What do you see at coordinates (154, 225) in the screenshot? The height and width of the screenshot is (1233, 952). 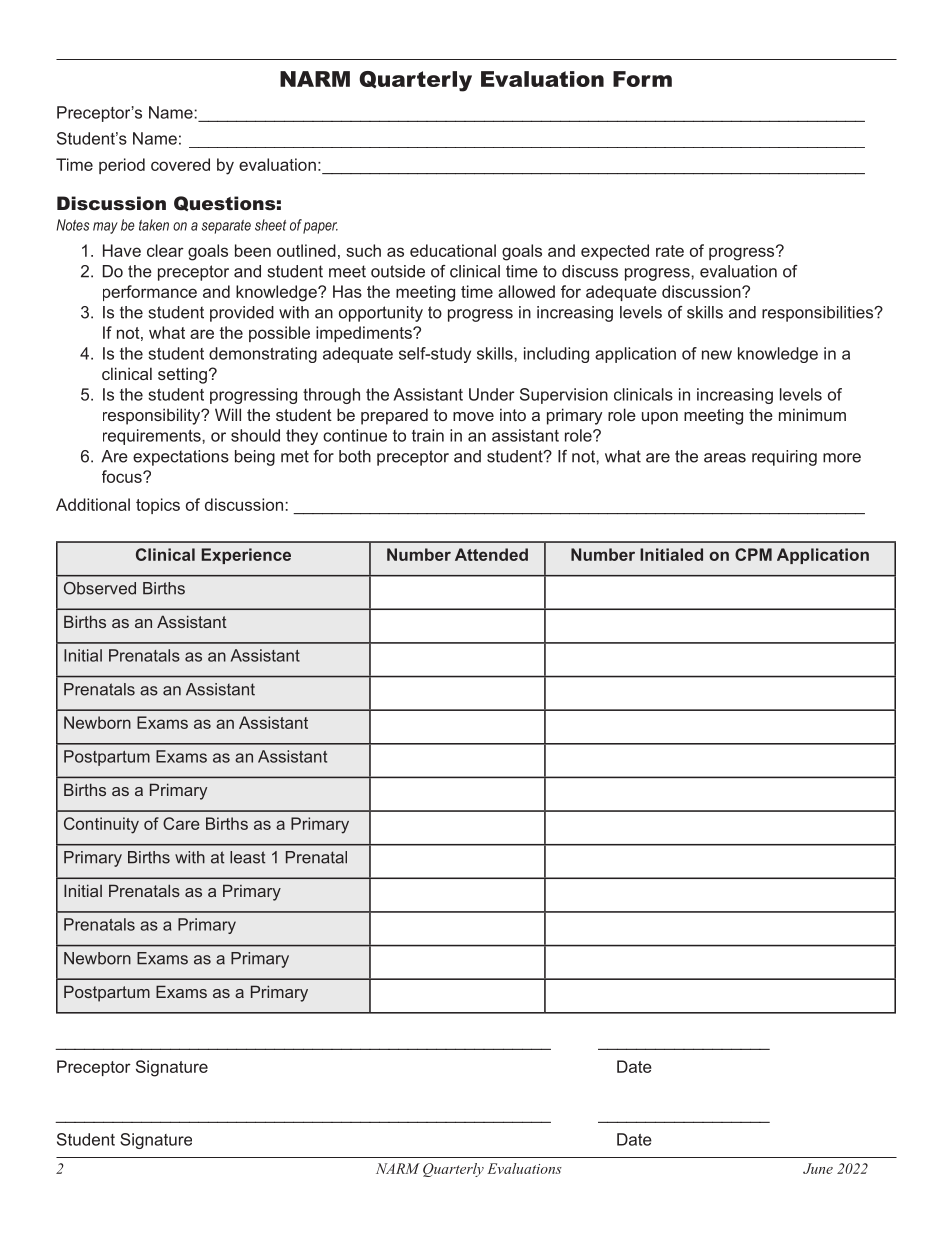 I see `taken` at bounding box center [154, 225].
